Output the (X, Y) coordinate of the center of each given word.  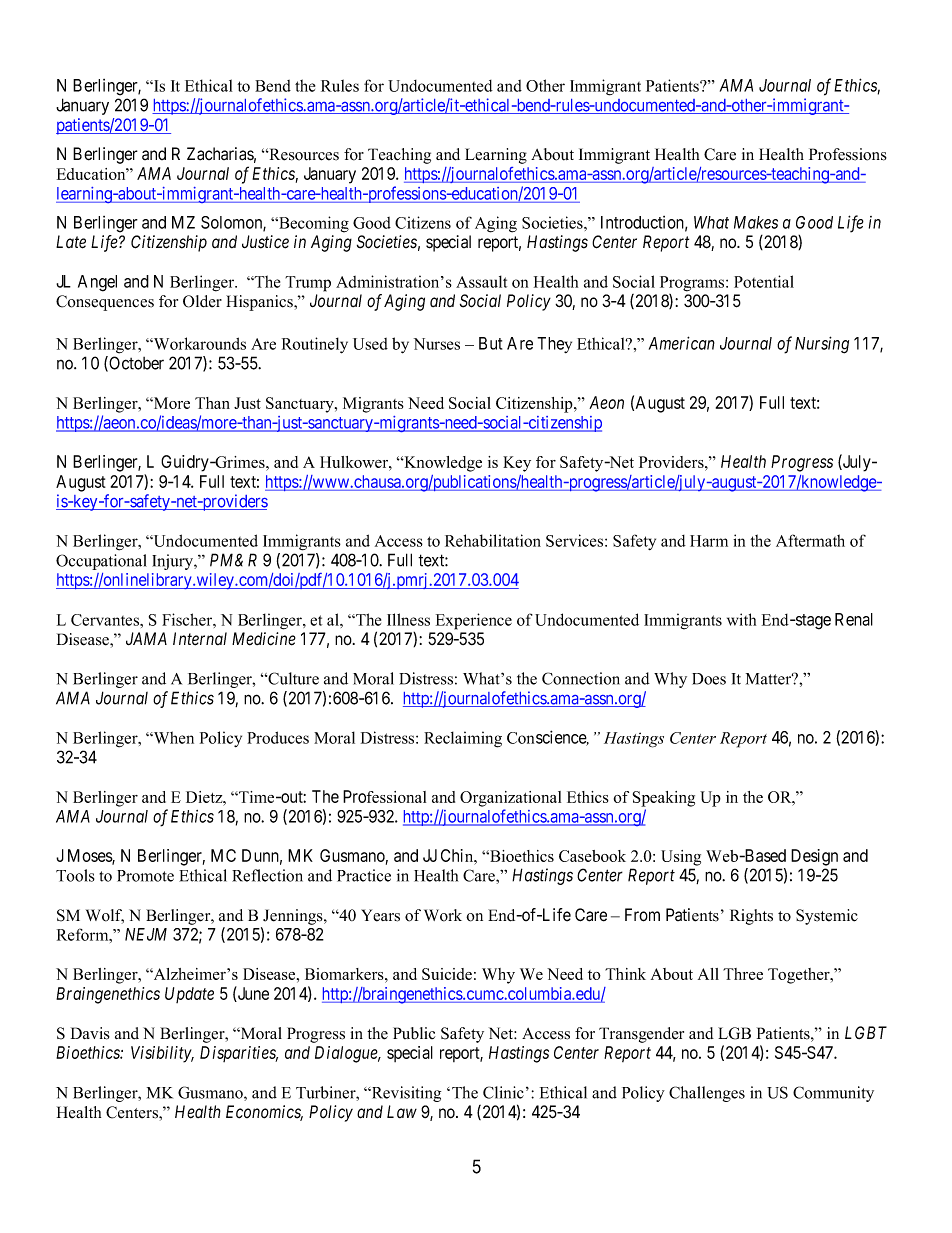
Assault (481, 281)
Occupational (101, 562)
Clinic (503, 1092)
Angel (97, 283)
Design (814, 857)
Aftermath (810, 540)
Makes (756, 222)
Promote (145, 876)
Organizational (510, 799)
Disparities (239, 1054)
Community (833, 1094)
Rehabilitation (493, 540)
